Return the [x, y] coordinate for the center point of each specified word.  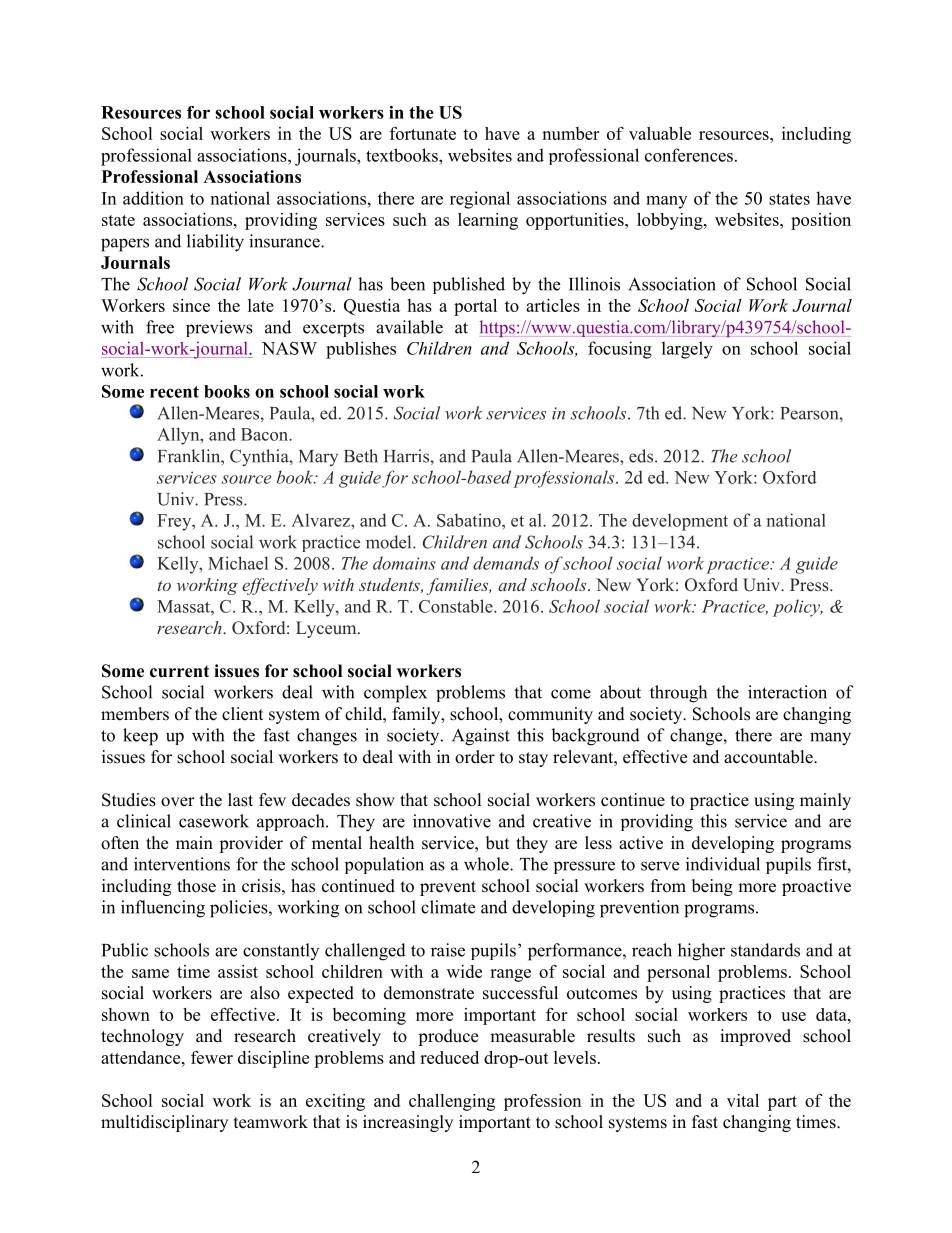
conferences [689, 155]
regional [480, 200]
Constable [457, 606]
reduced [449, 1057]
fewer [212, 1057]
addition [153, 198]
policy [797, 608]
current [179, 672]
